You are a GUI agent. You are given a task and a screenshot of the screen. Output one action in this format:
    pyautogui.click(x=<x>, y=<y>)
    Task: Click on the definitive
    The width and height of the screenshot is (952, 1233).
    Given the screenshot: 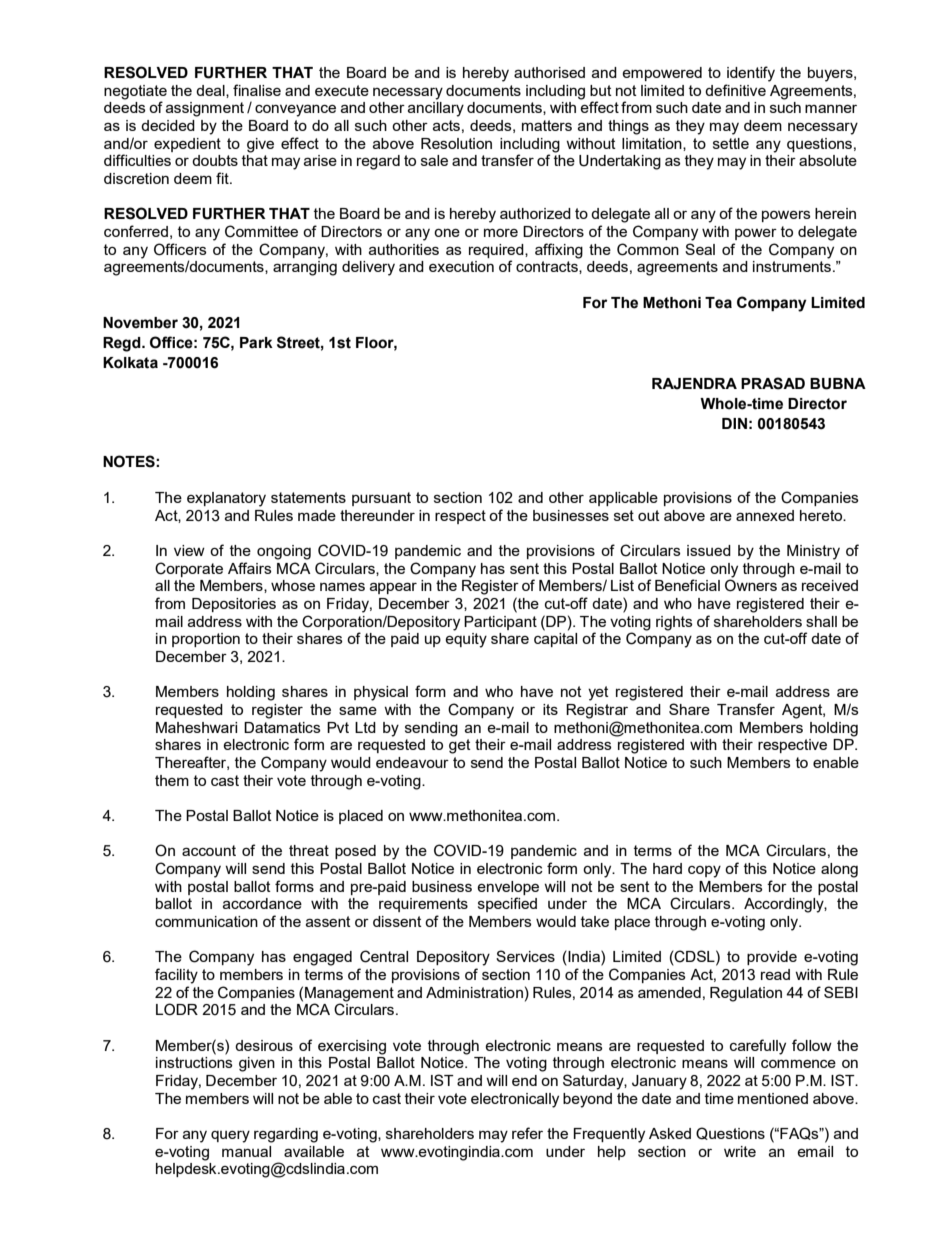 What is the action you would take?
    pyautogui.click(x=735, y=90)
